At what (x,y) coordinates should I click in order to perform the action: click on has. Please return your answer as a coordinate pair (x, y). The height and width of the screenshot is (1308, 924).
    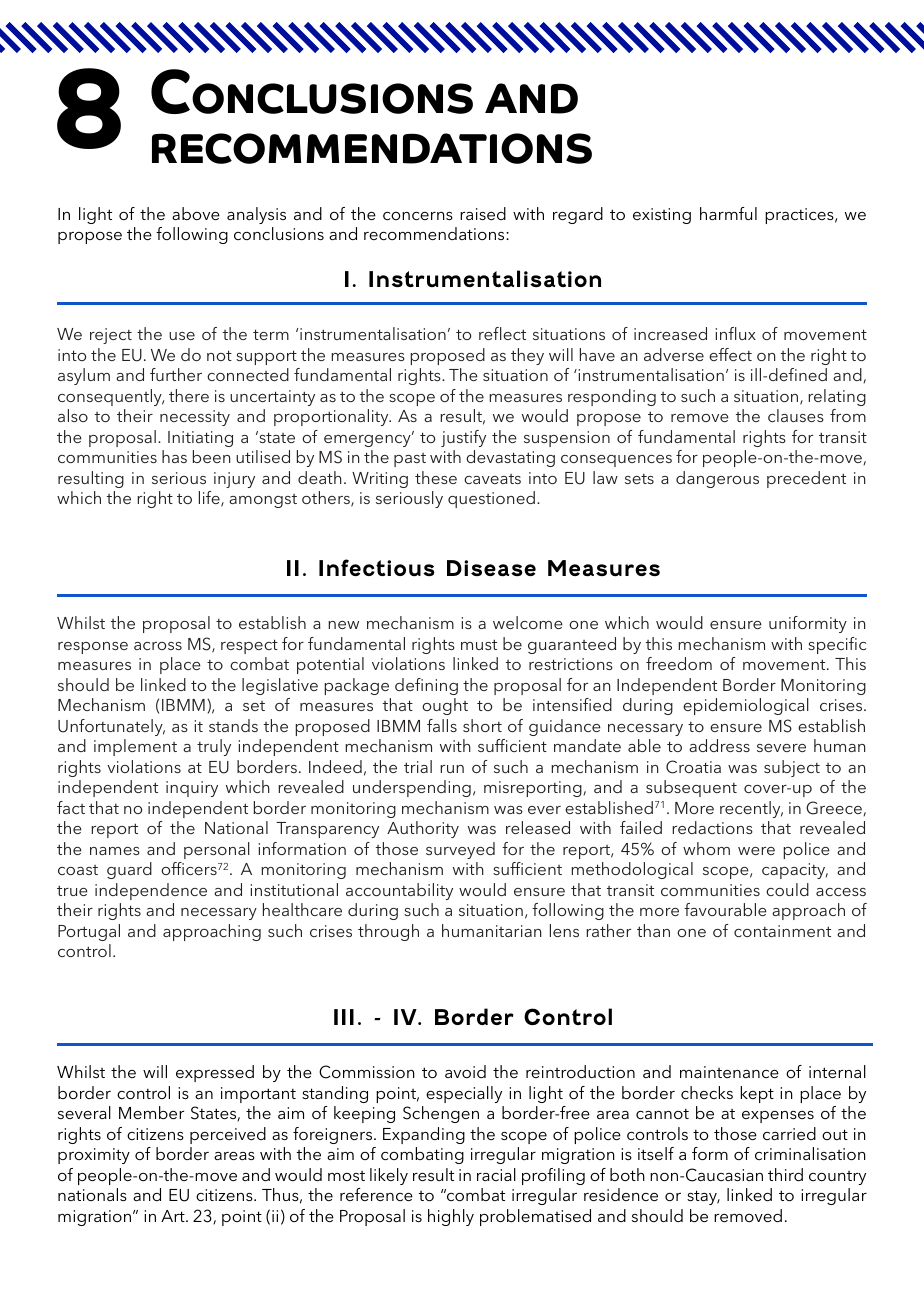
    Looking at the image, I should click on (174, 456).
